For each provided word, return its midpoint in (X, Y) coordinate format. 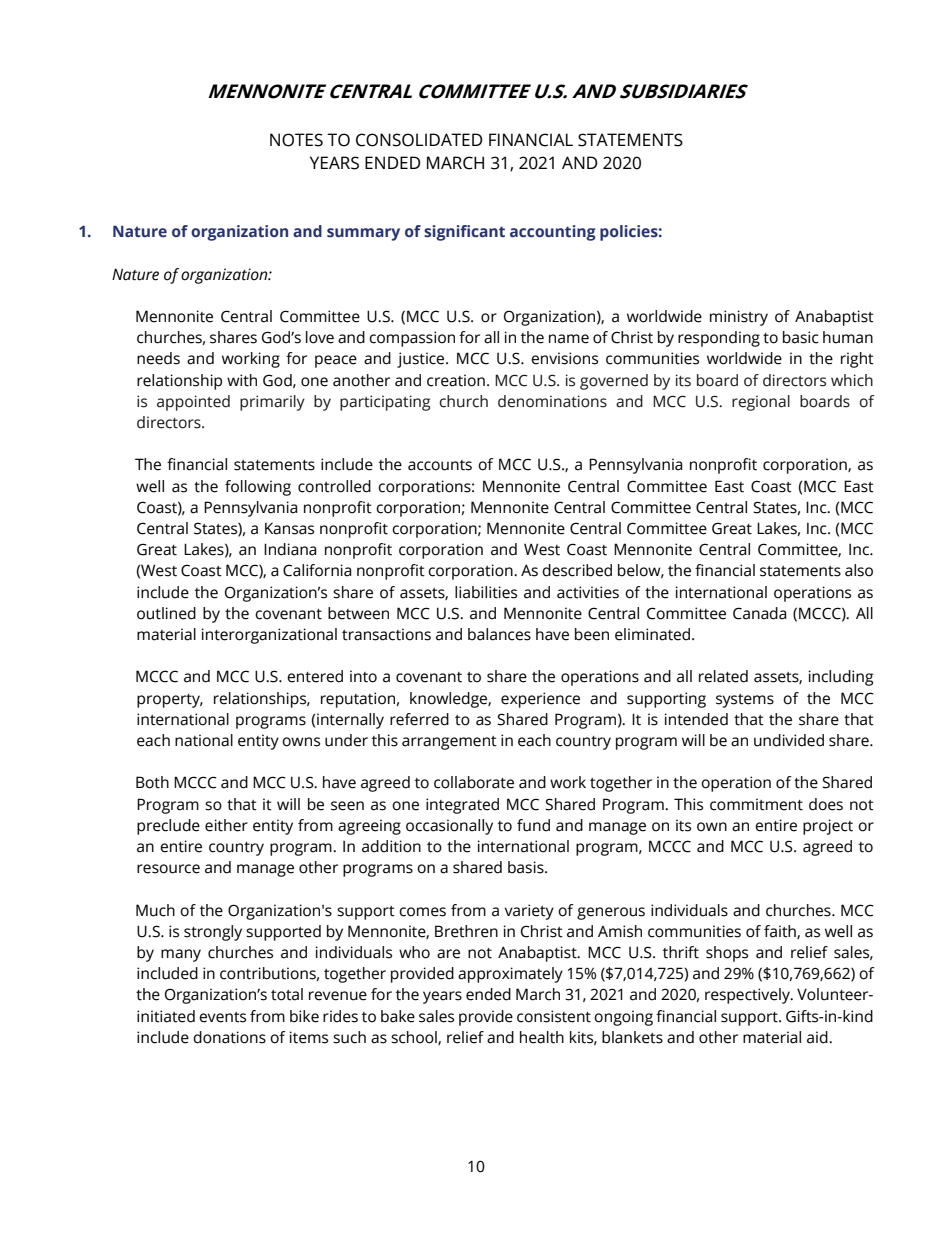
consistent (554, 1016)
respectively (748, 996)
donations (229, 1037)
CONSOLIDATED (419, 140)
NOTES (296, 140)
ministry (739, 318)
